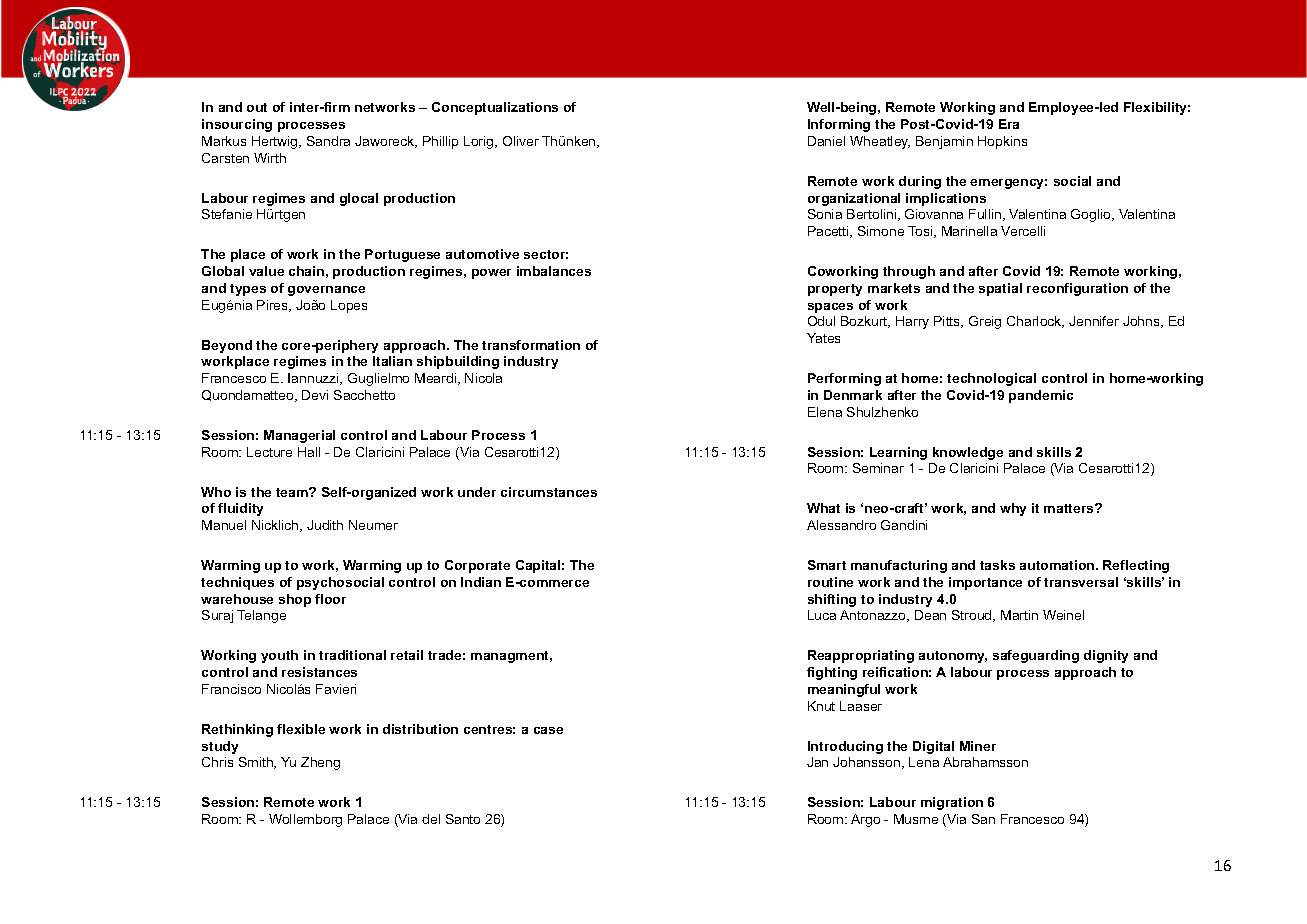 This screenshot has height=924, width=1307. I want to click on Era, so click(1009, 124).
